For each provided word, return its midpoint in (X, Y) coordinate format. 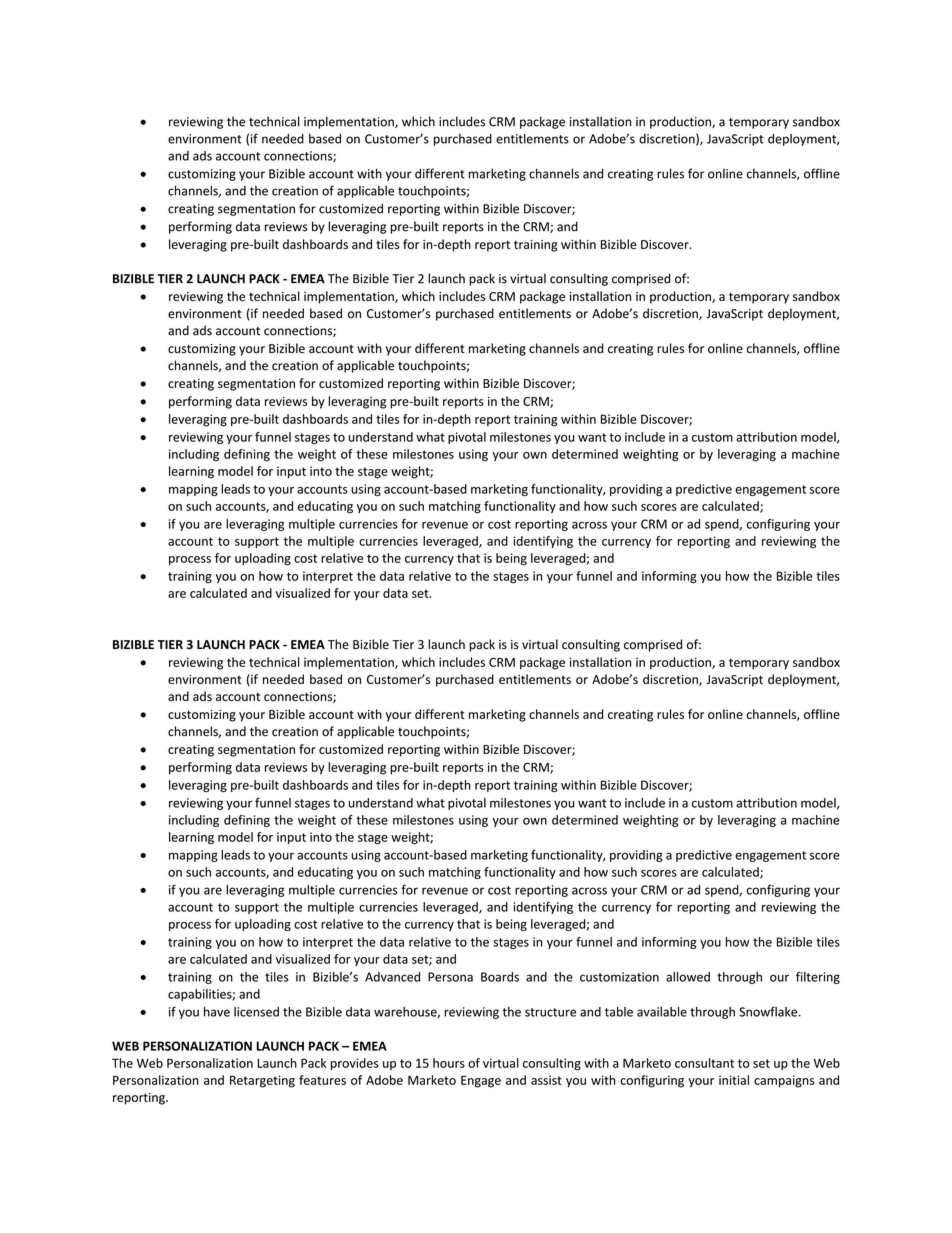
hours (449, 1063)
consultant (704, 1063)
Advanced (392, 977)
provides (355, 1064)
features (322, 1080)
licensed (256, 1012)
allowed (688, 977)
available (662, 1012)
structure (550, 1012)
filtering (818, 978)
